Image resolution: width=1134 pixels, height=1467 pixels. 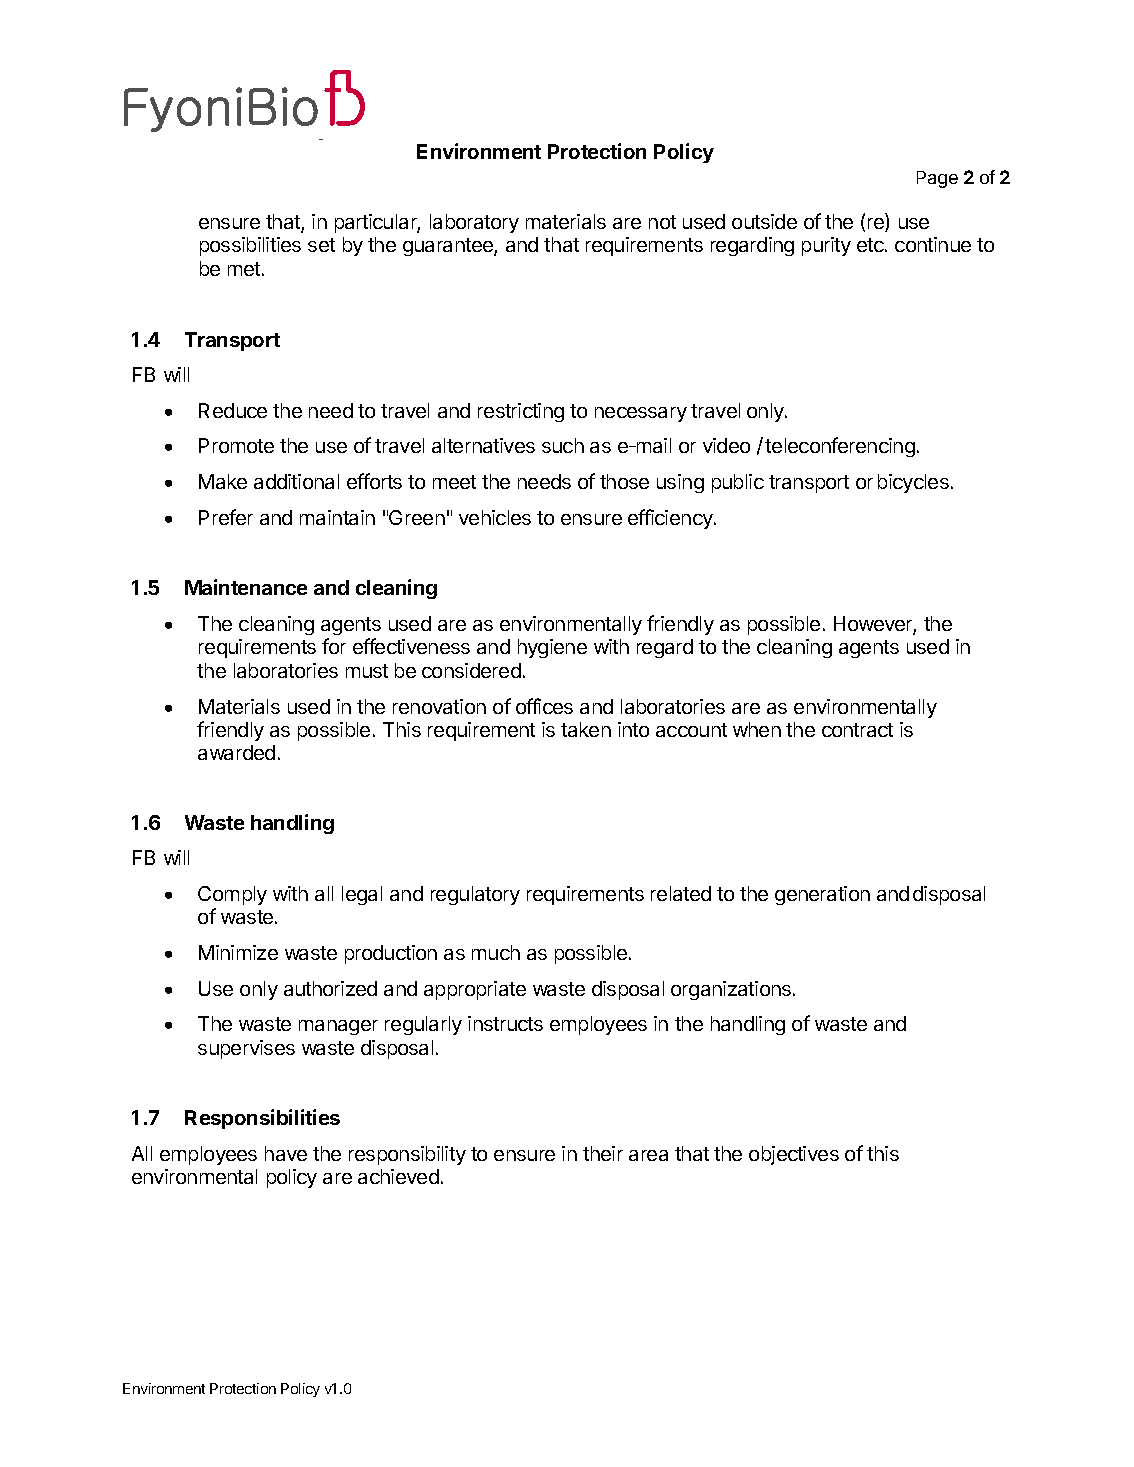 What do you see at coordinates (662, 222) in the page?
I see `not` at bounding box center [662, 222].
